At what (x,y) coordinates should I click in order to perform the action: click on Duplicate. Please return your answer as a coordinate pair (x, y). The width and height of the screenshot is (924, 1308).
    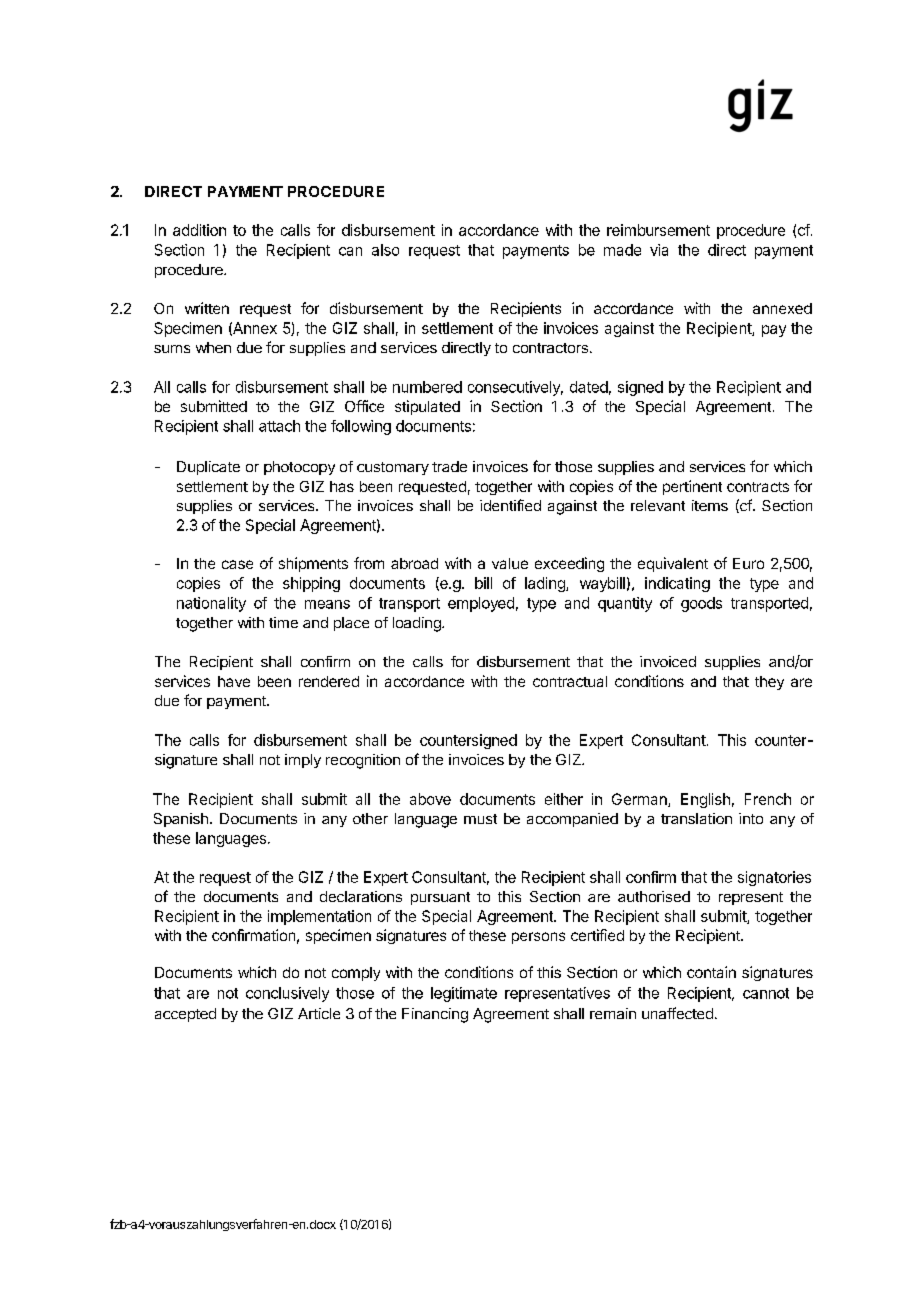
    Looking at the image, I should click on (208, 468).
